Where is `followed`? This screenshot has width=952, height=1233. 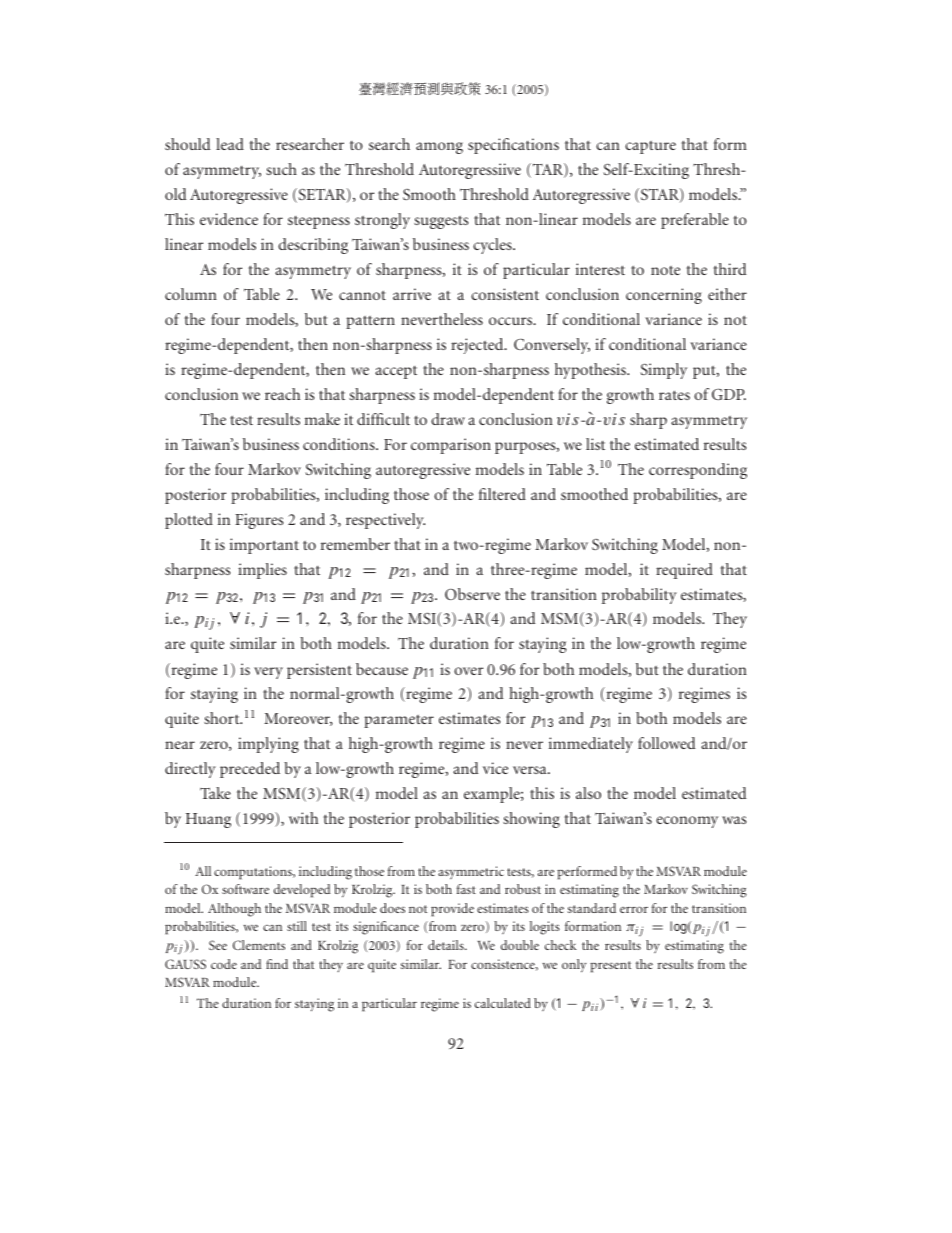 followed is located at coordinates (667, 743).
